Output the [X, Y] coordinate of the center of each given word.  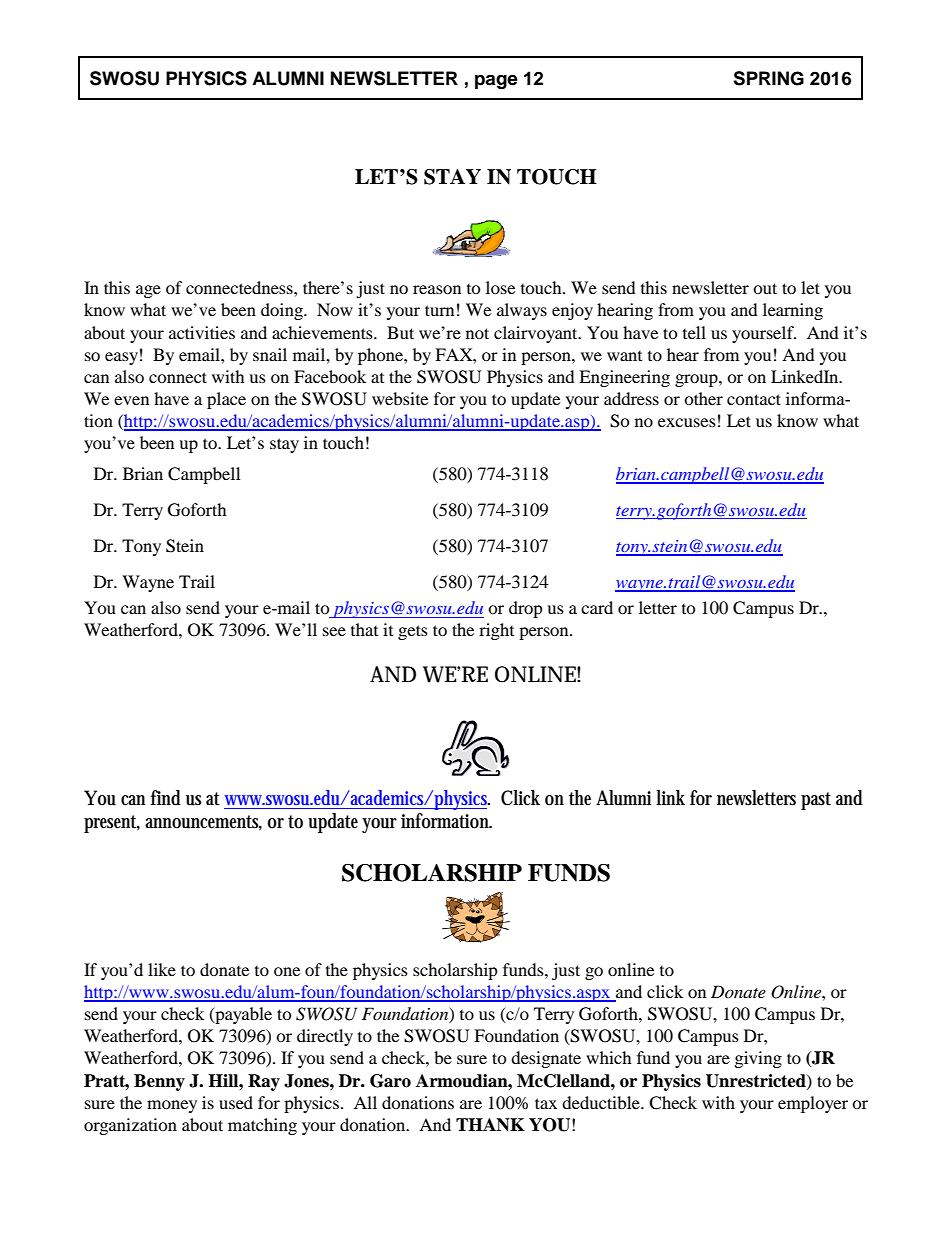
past [816, 801]
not [477, 333]
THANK [490, 1125]
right [496, 631]
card [597, 607]
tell [694, 332]
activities [202, 332]
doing [283, 311]
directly [325, 1037]
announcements [203, 822]
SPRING [768, 78]
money [172, 1106]
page [496, 81]
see [334, 631]
